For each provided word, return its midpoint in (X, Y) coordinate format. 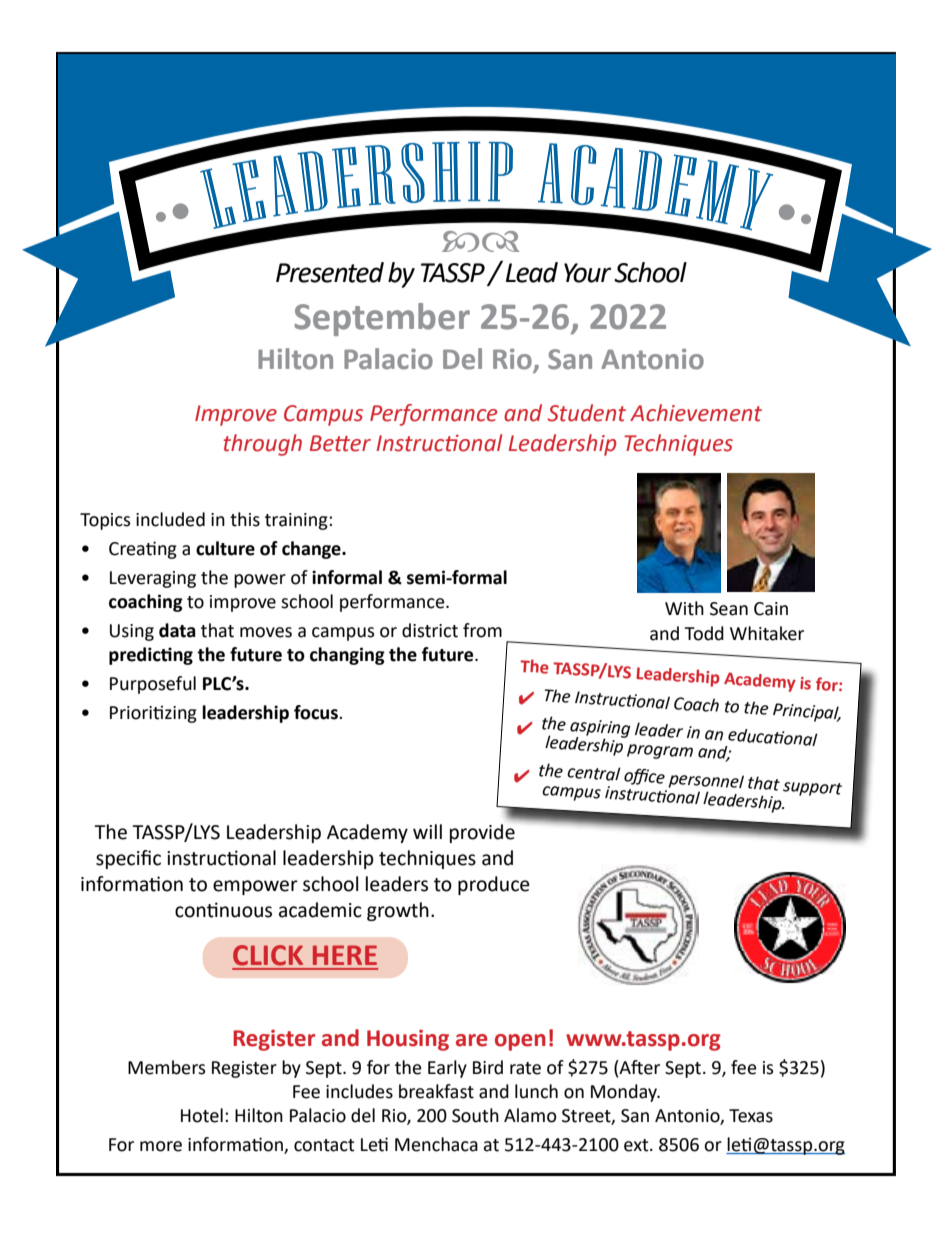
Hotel (202, 1115)
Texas (751, 1116)
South (475, 1115)
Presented (330, 272)
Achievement (696, 413)
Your (587, 273)
